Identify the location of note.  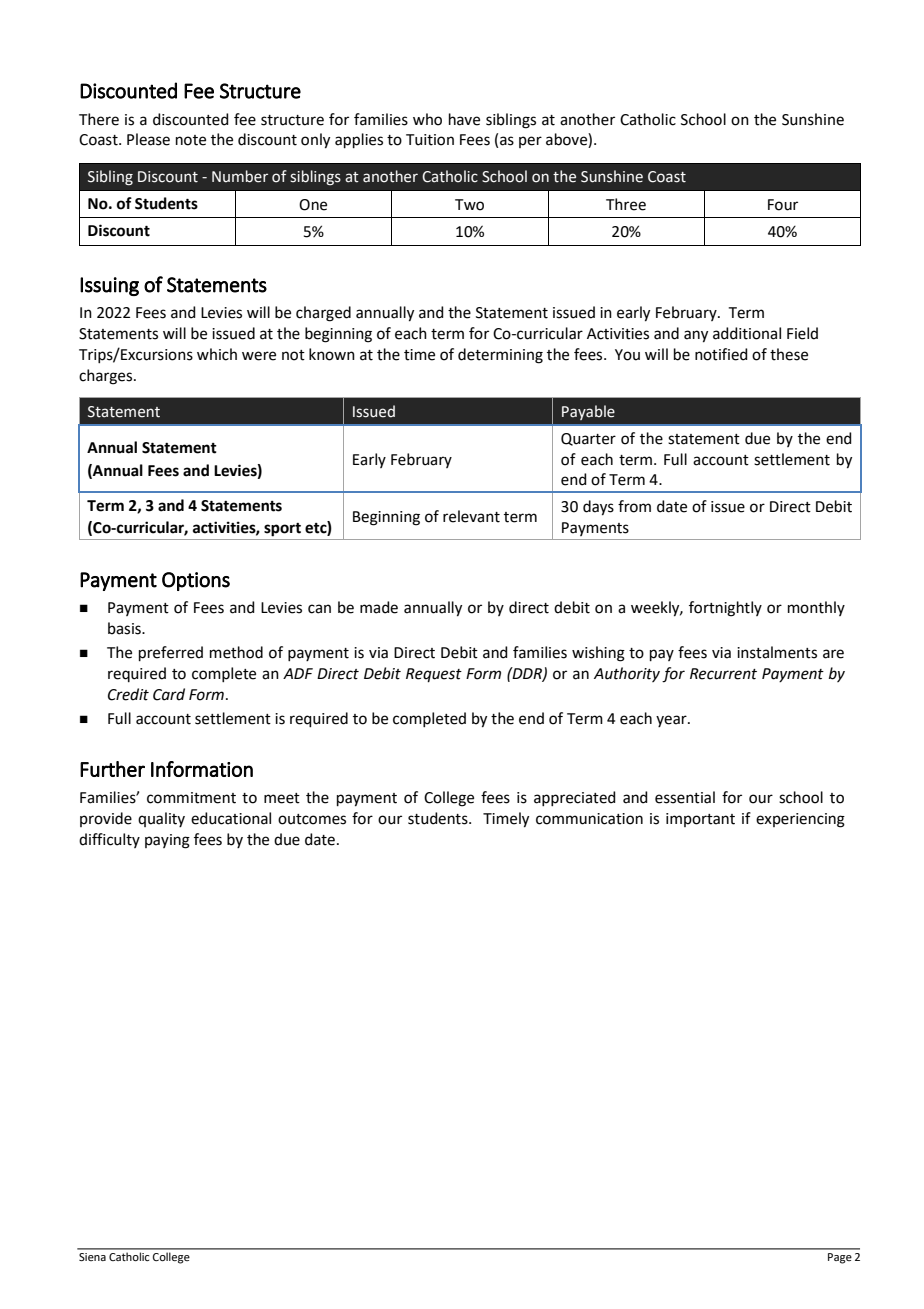
(191, 140).
